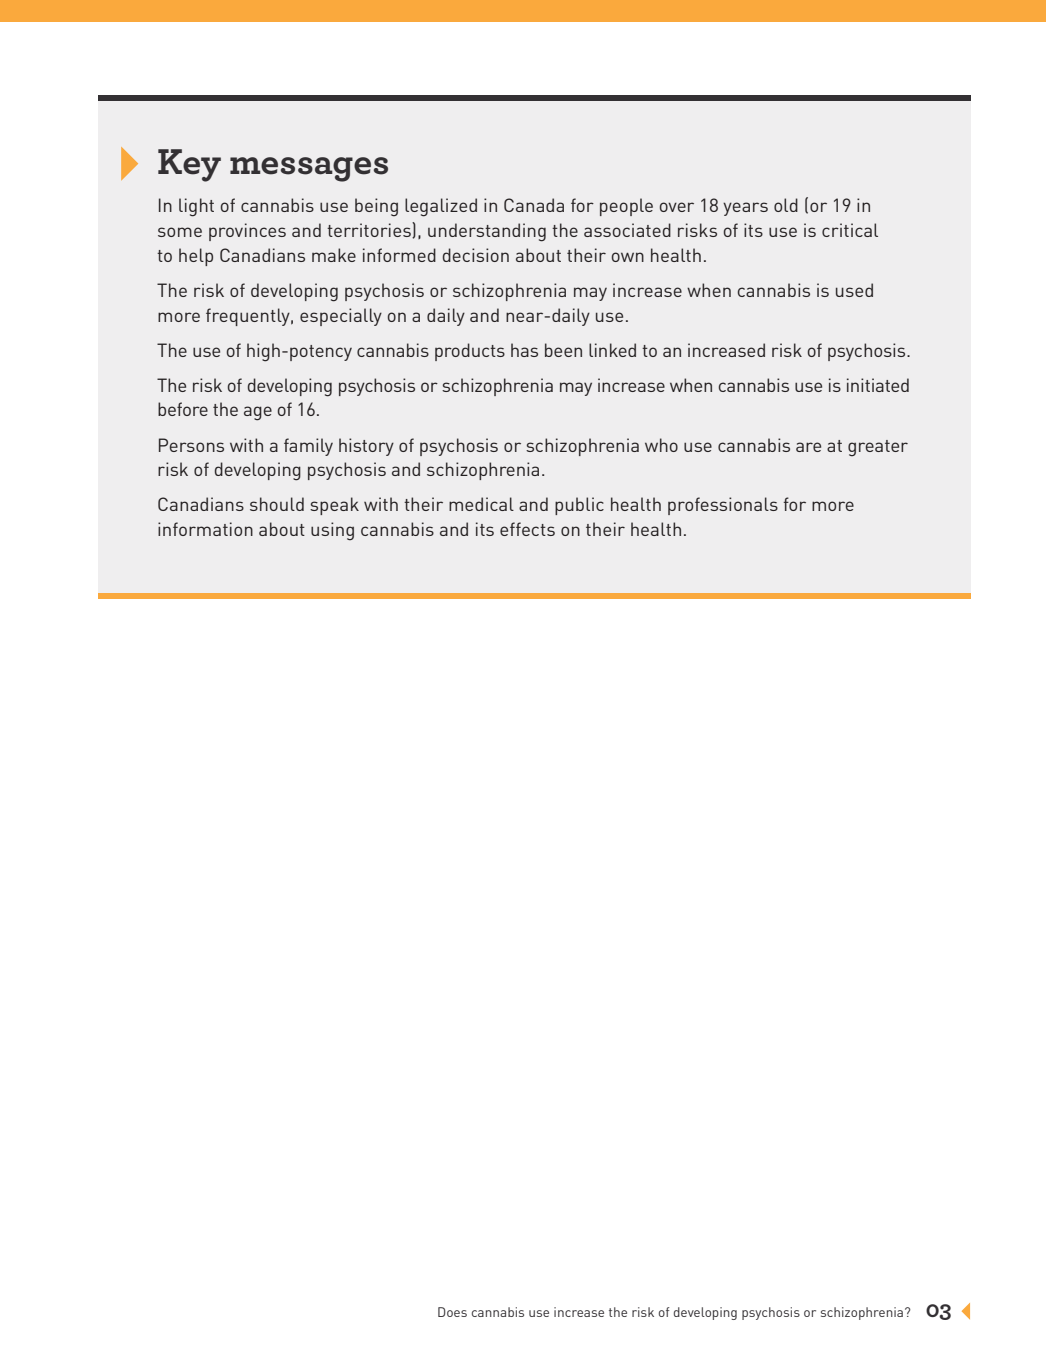 The width and height of the screenshot is (1046, 1354). What do you see at coordinates (579, 506) in the screenshot?
I see `public` at bounding box center [579, 506].
